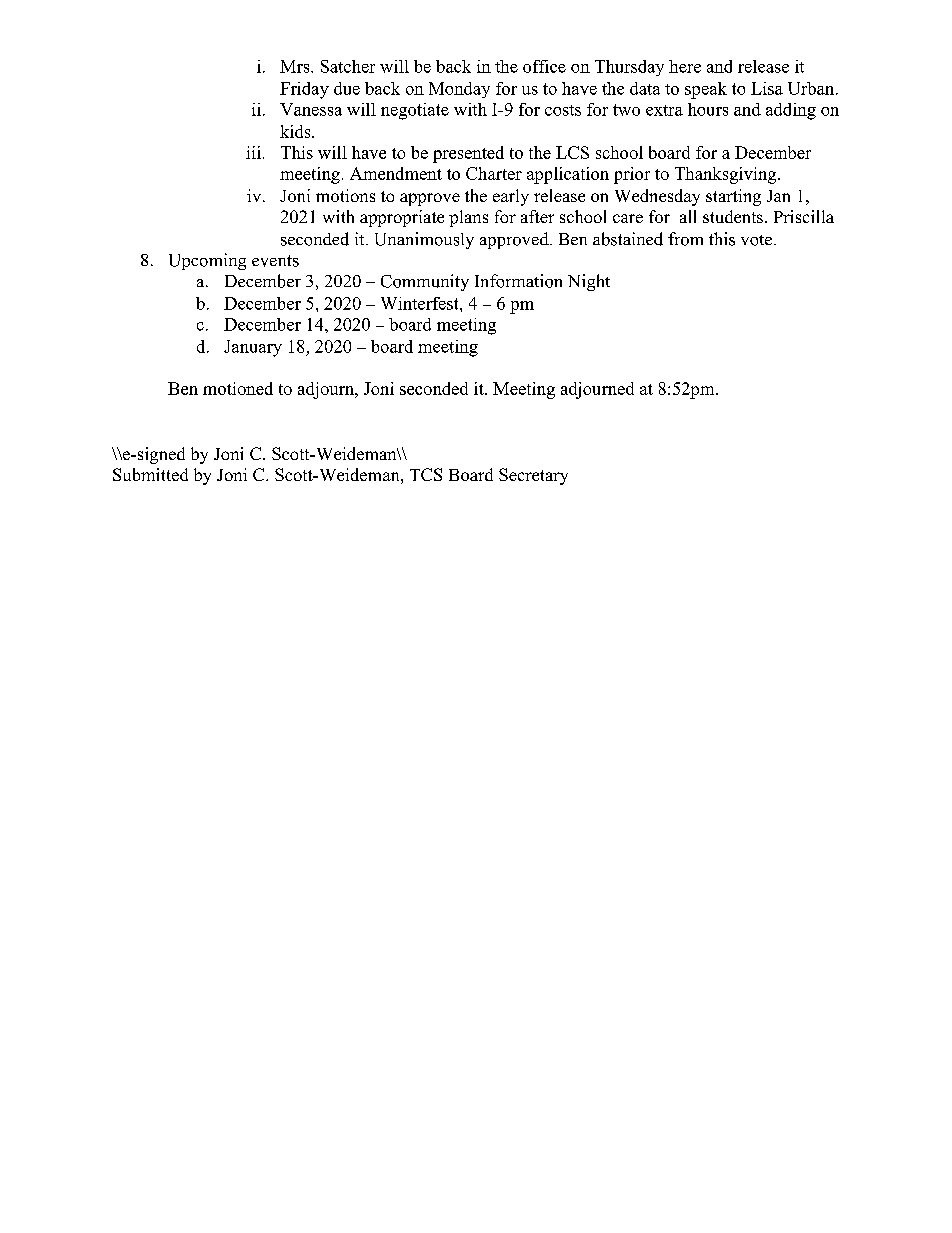 The image size is (952, 1233). Describe the element at coordinates (589, 282) in the document. I see `Night` at that location.
